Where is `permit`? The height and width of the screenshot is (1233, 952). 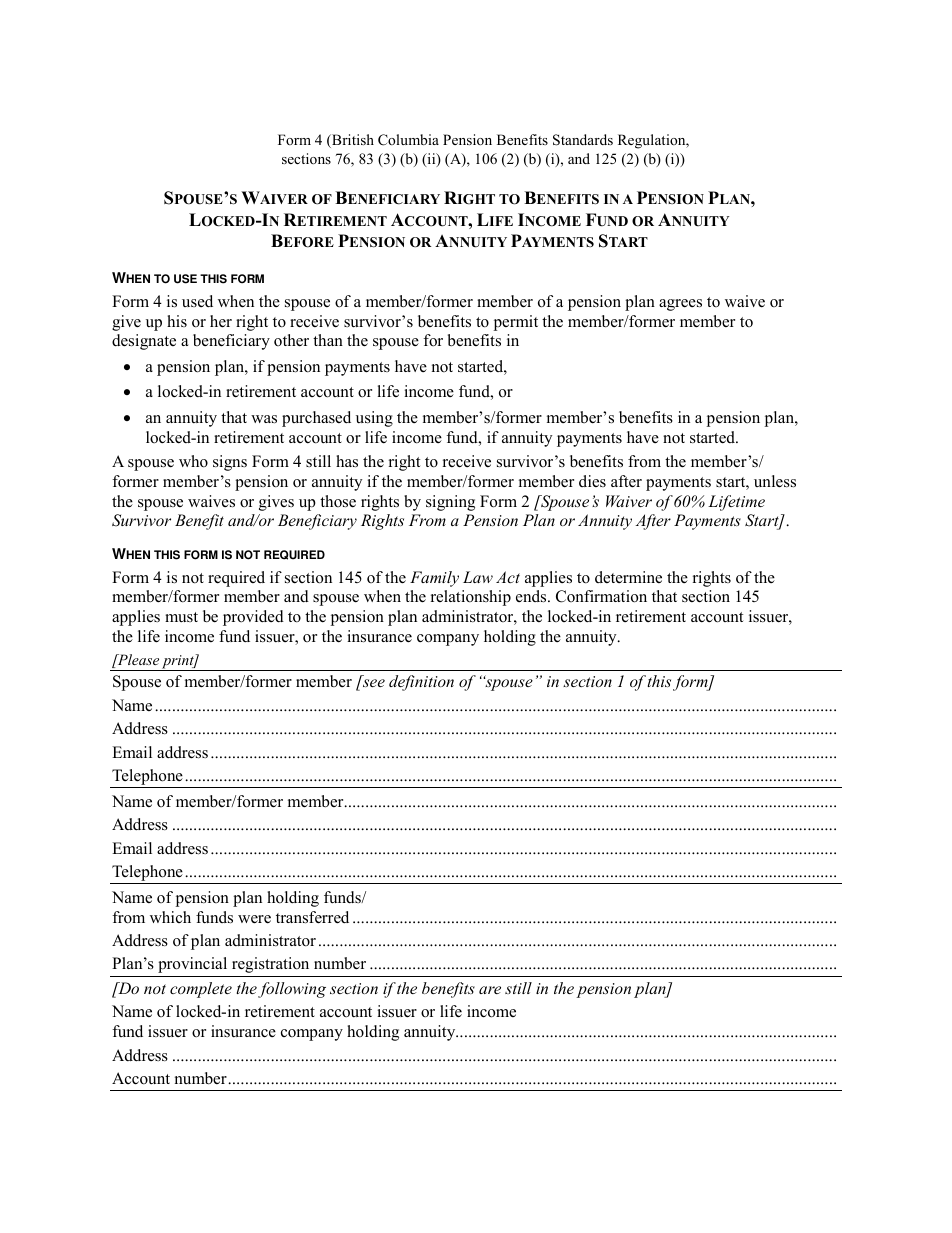
permit is located at coordinates (516, 323).
